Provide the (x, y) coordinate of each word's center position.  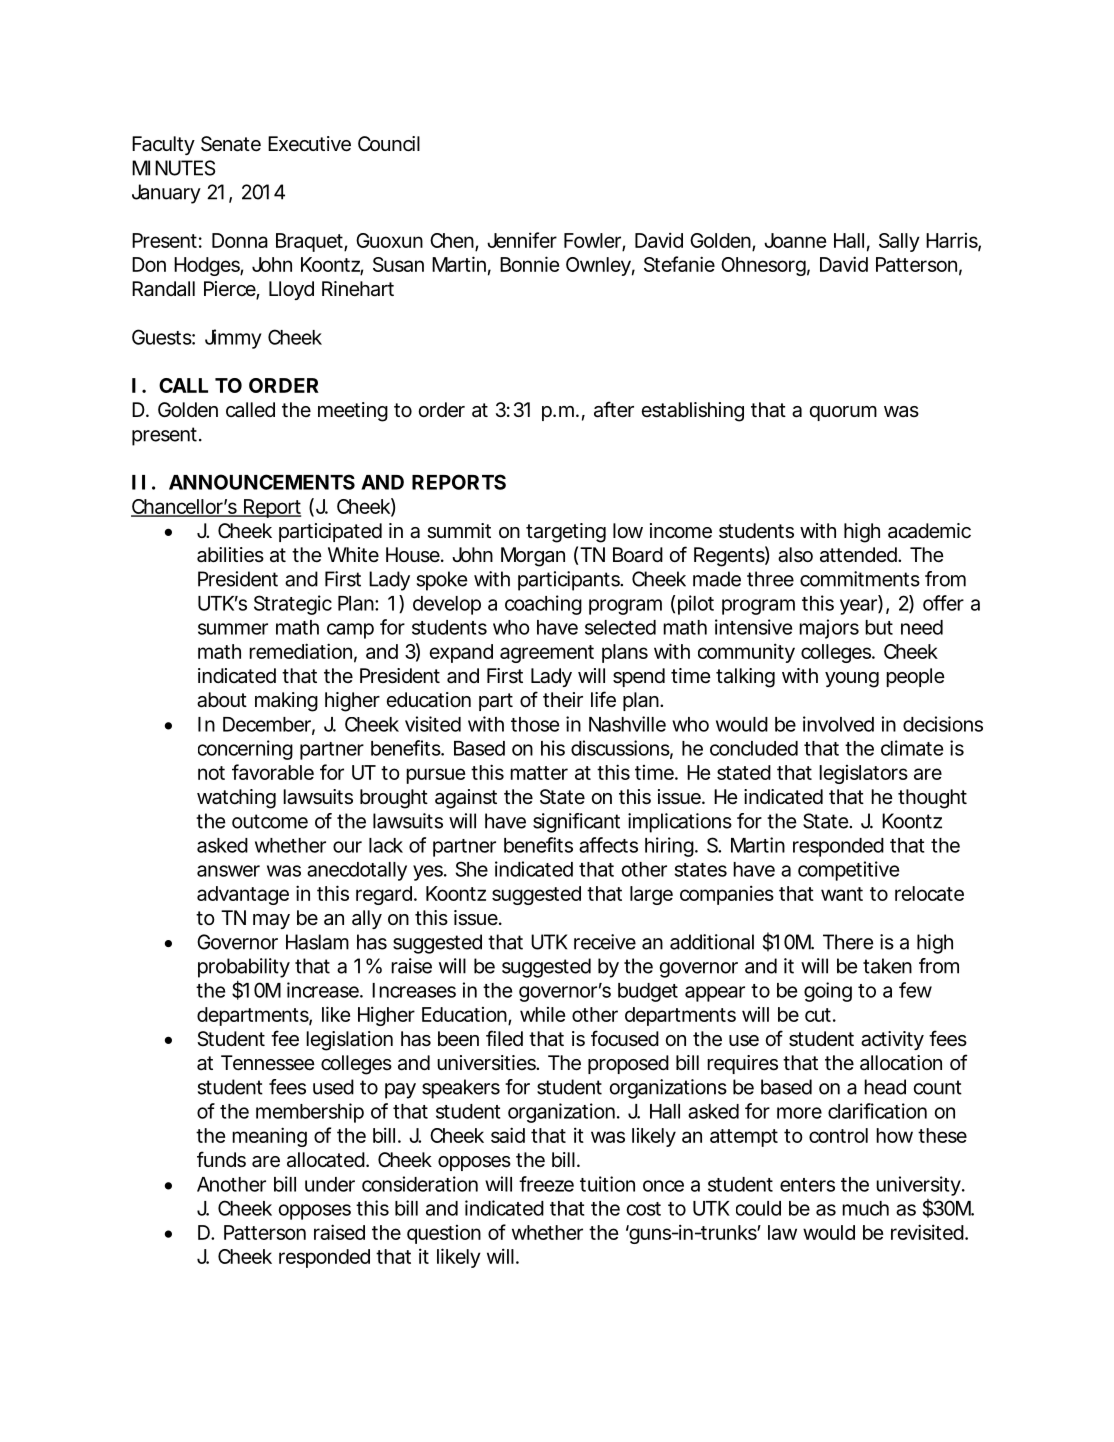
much (865, 1208)
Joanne (795, 240)
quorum (843, 413)
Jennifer (522, 240)
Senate (231, 144)
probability (244, 968)
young (852, 680)
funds (221, 1159)
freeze (546, 1184)
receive (605, 942)
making (286, 702)
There (848, 942)
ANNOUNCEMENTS (262, 482)
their (563, 699)
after (614, 409)
